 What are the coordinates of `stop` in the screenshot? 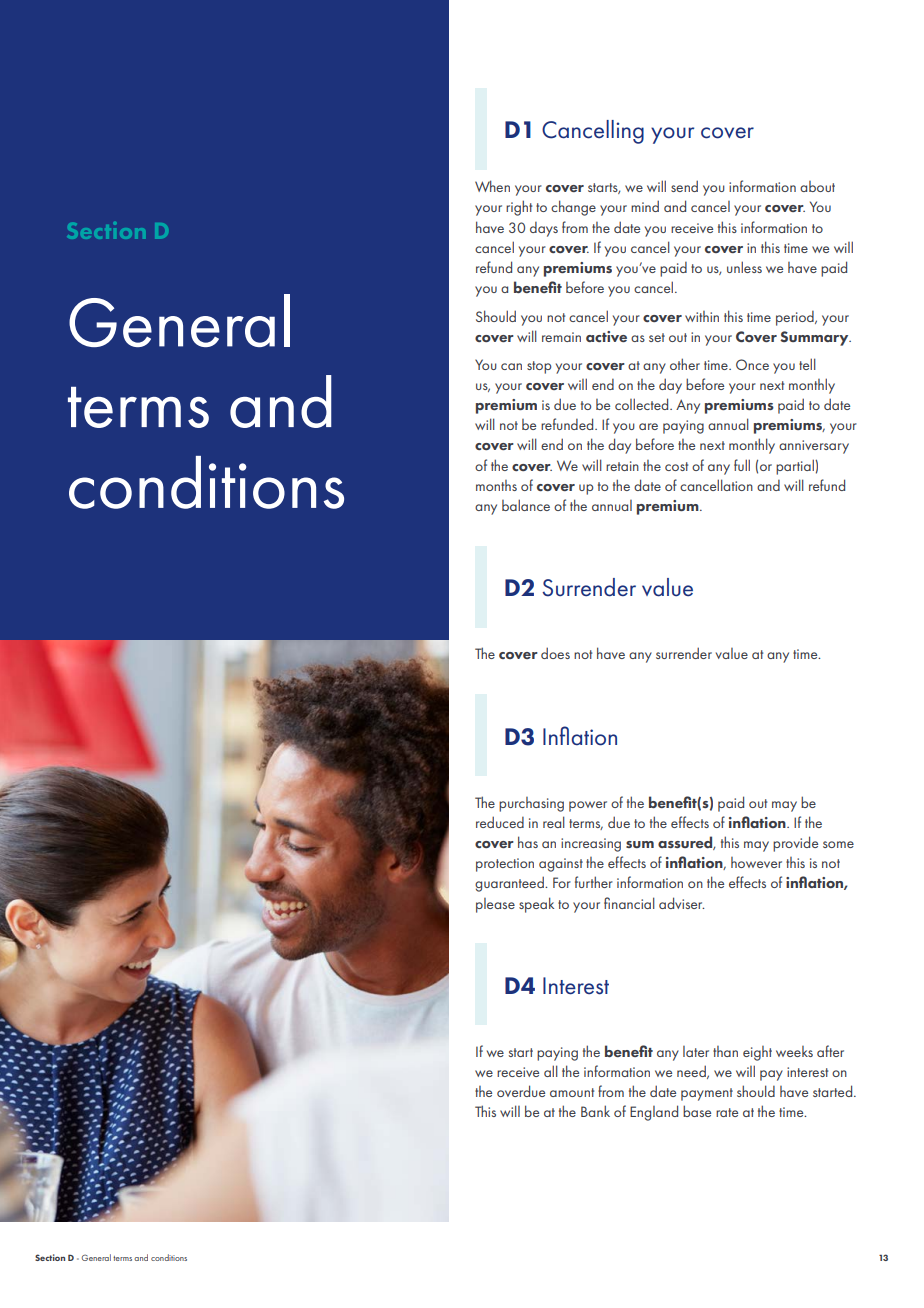 It's located at (539, 367).
